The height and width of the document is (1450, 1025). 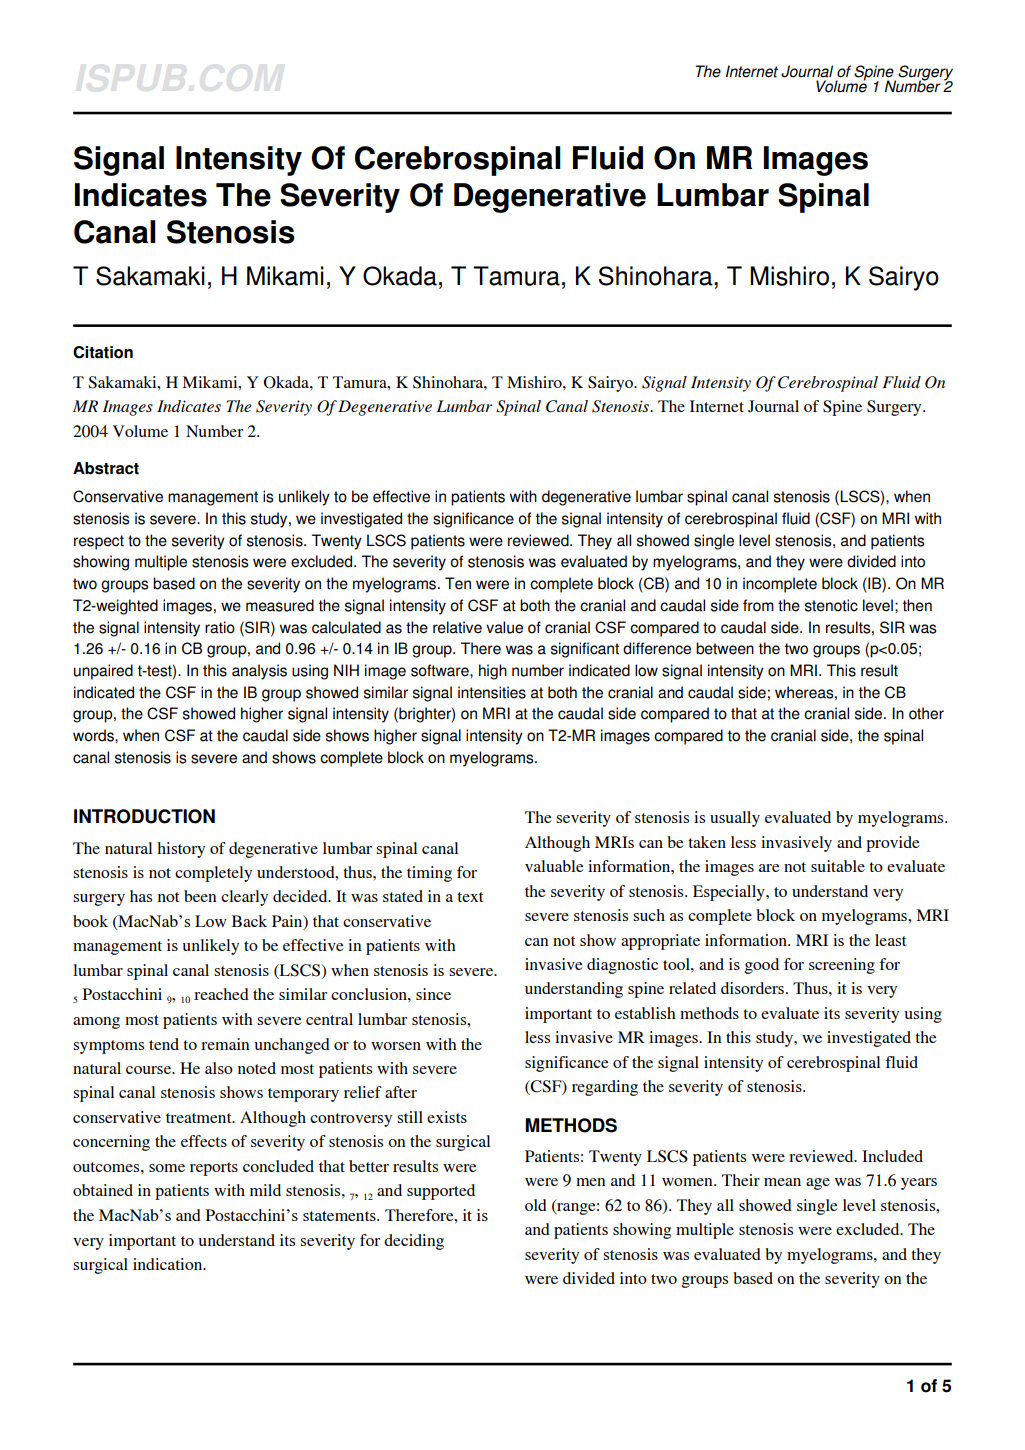 I want to click on INTRODUCTION, so click(x=144, y=816).
